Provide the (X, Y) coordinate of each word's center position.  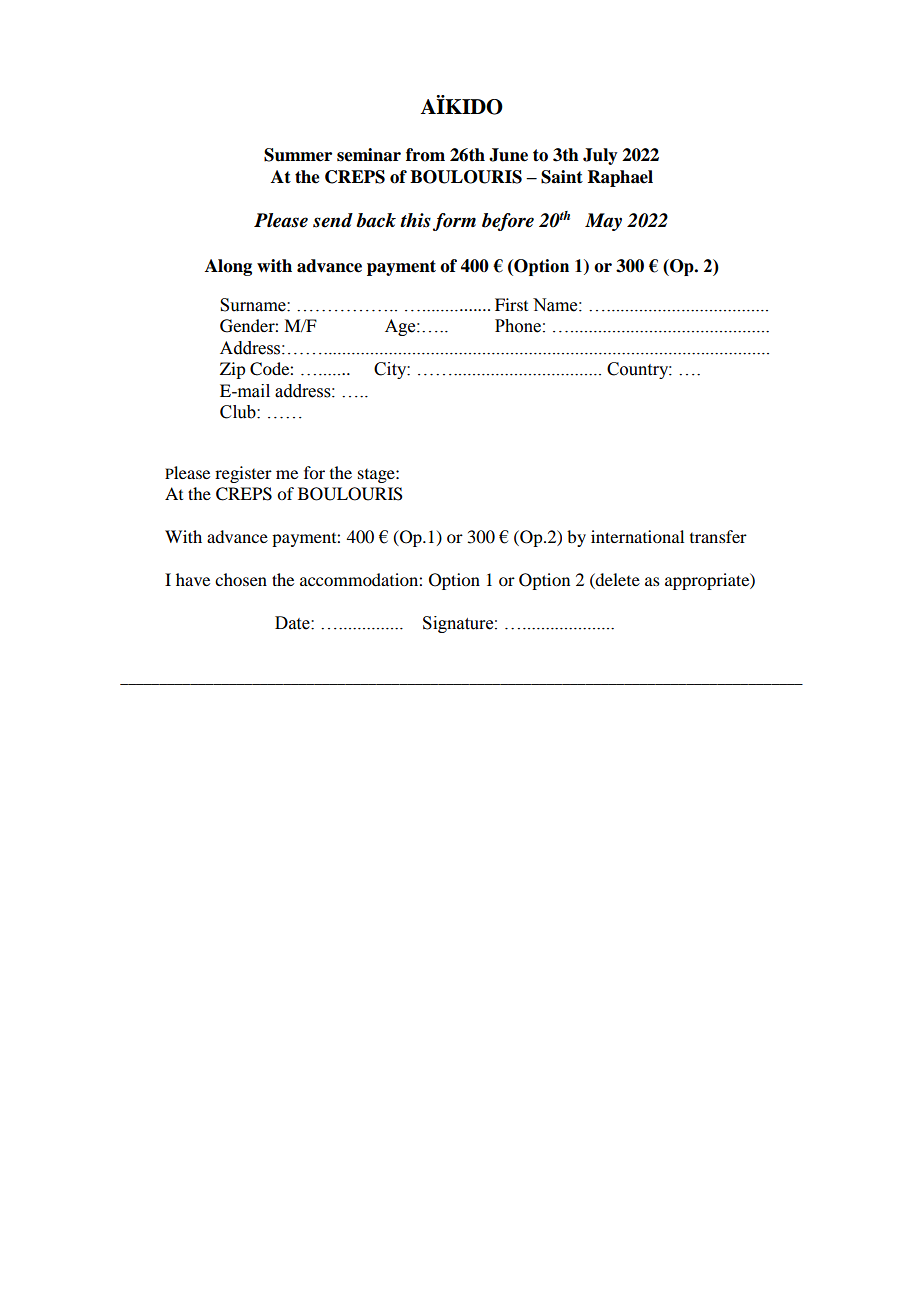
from (425, 155)
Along (228, 267)
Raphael (620, 178)
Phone (518, 326)
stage (377, 476)
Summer (298, 155)
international (637, 536)
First (511, 304)
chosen (241, 579)
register (243, 474)
